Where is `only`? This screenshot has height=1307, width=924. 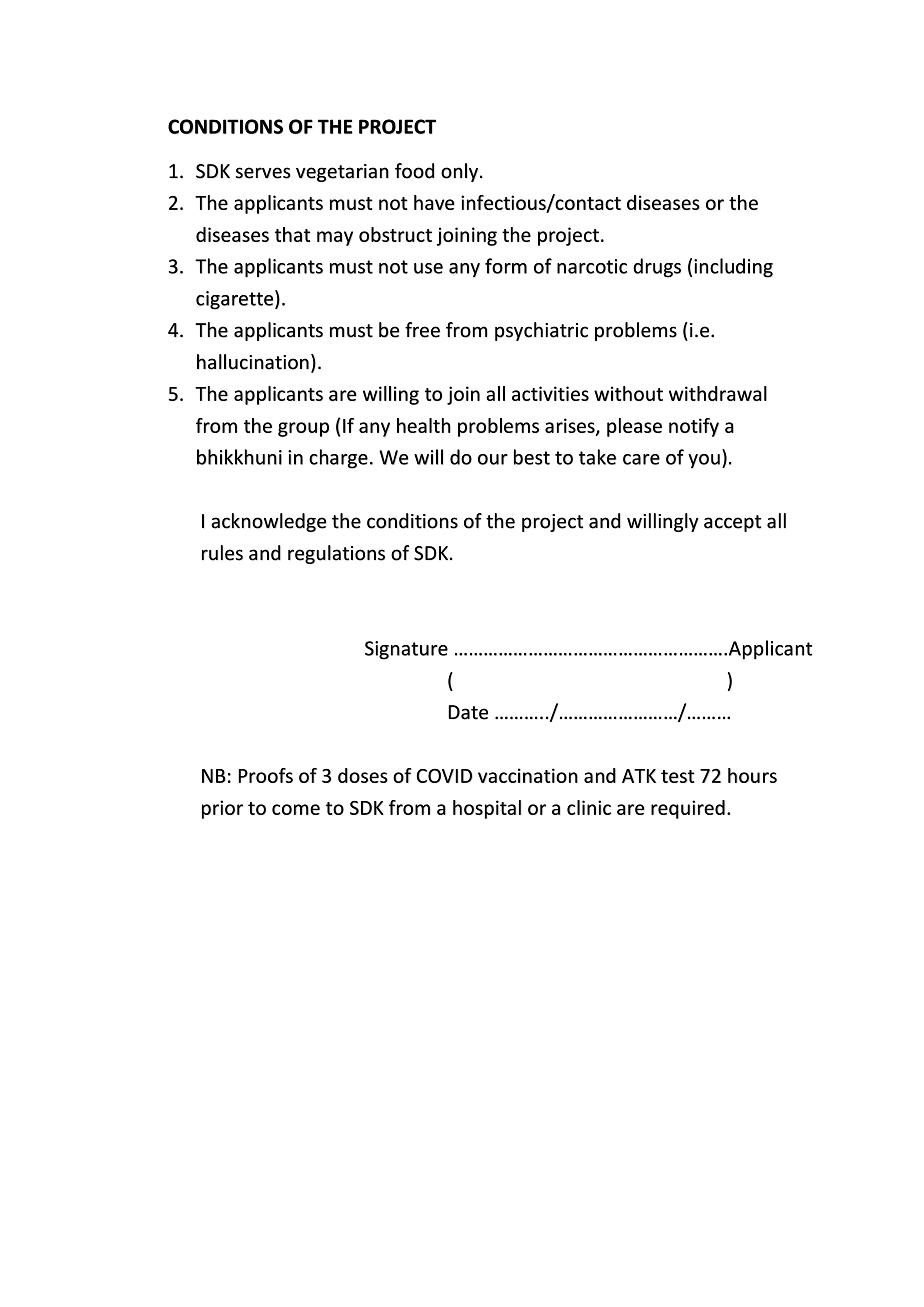
only is located at coordinates (461, 172).
